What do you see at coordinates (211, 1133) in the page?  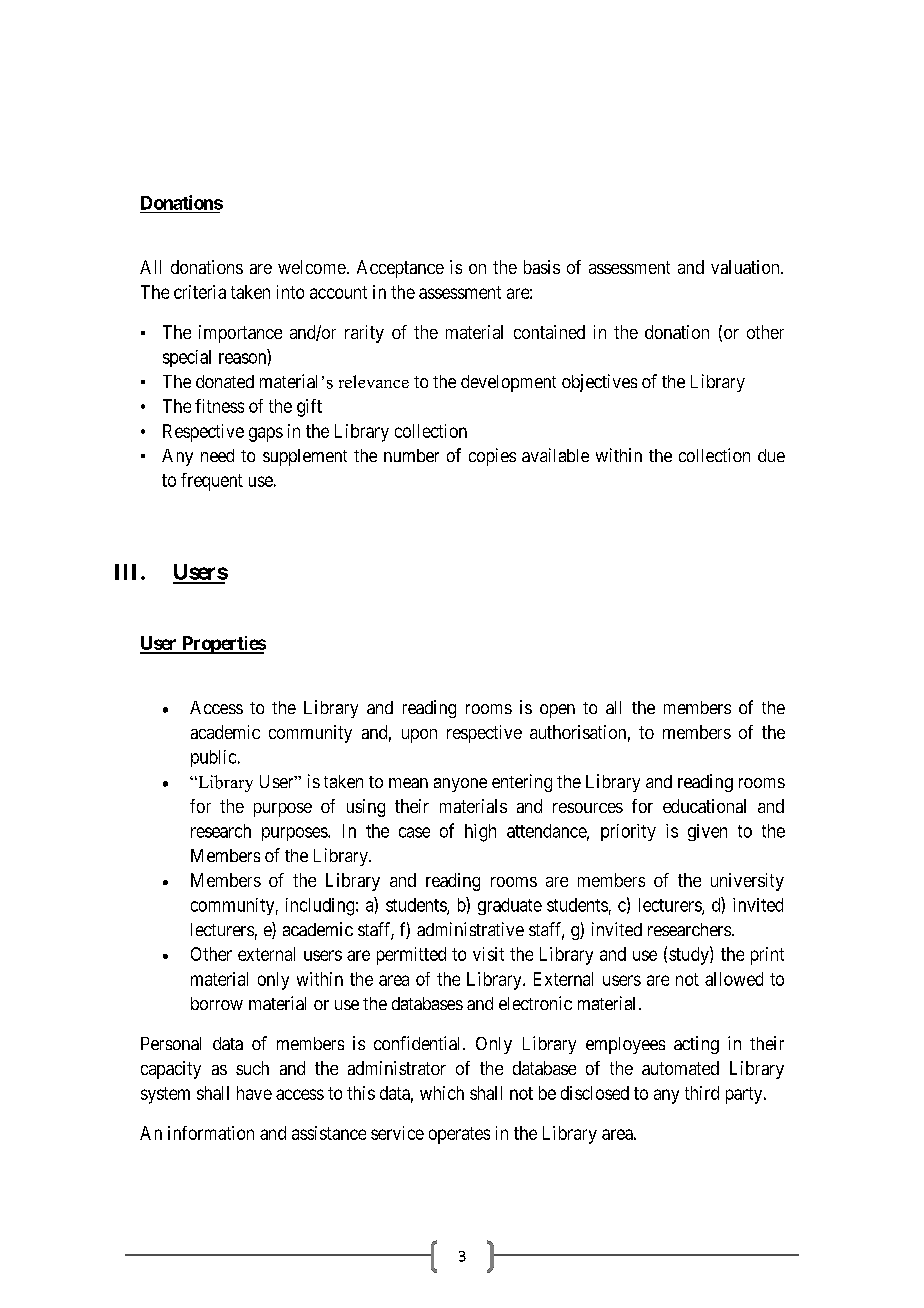 I see `information` at bounding box center [211, 1133].
